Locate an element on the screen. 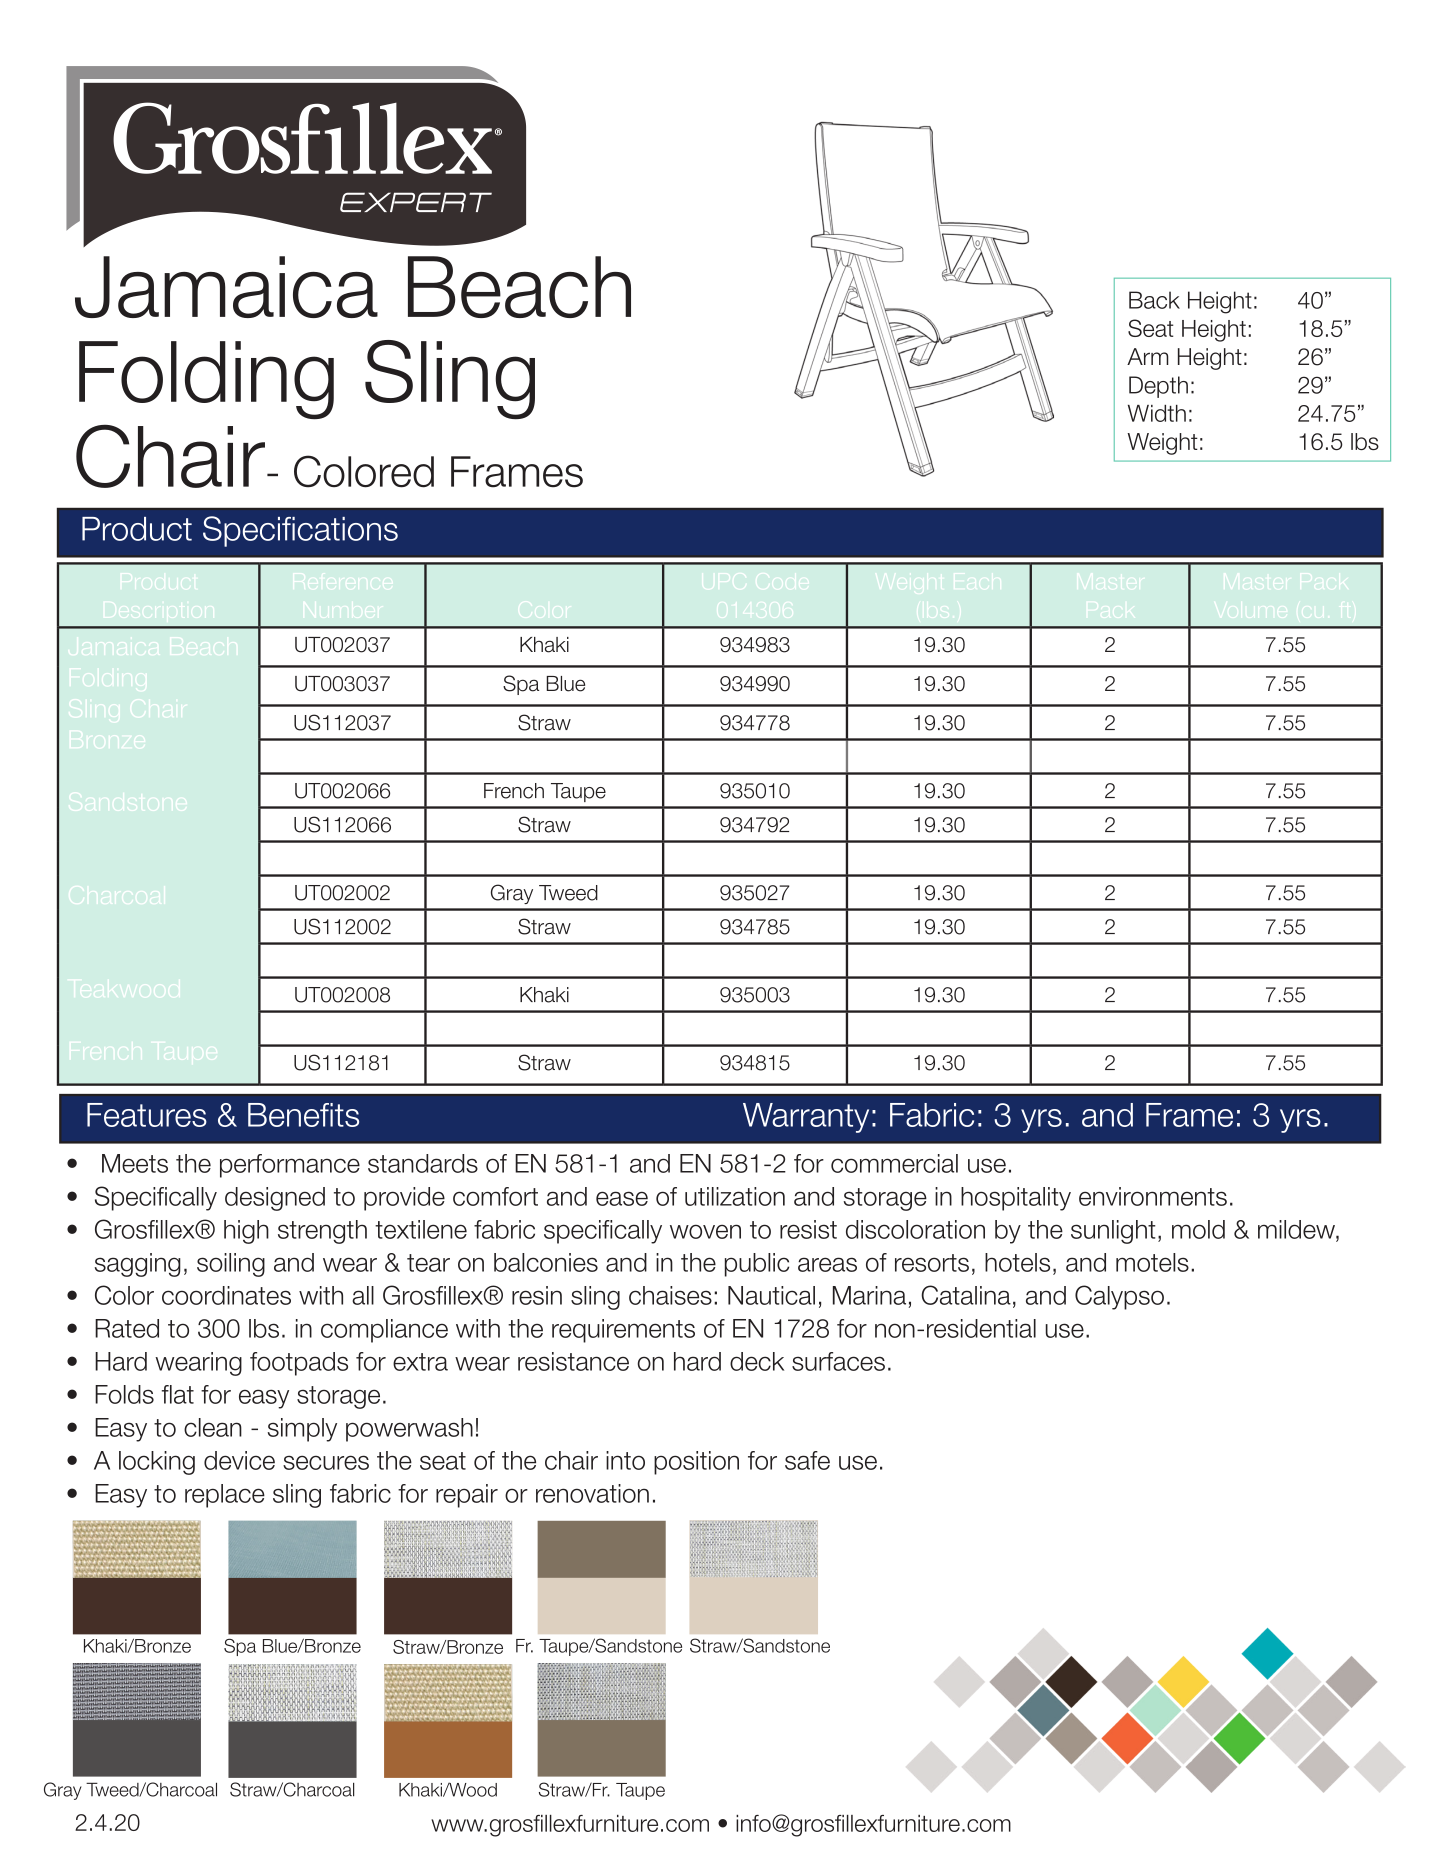 This screenshot has width=1443, height=1867. Arm is located at coordinates (1148, 356).
